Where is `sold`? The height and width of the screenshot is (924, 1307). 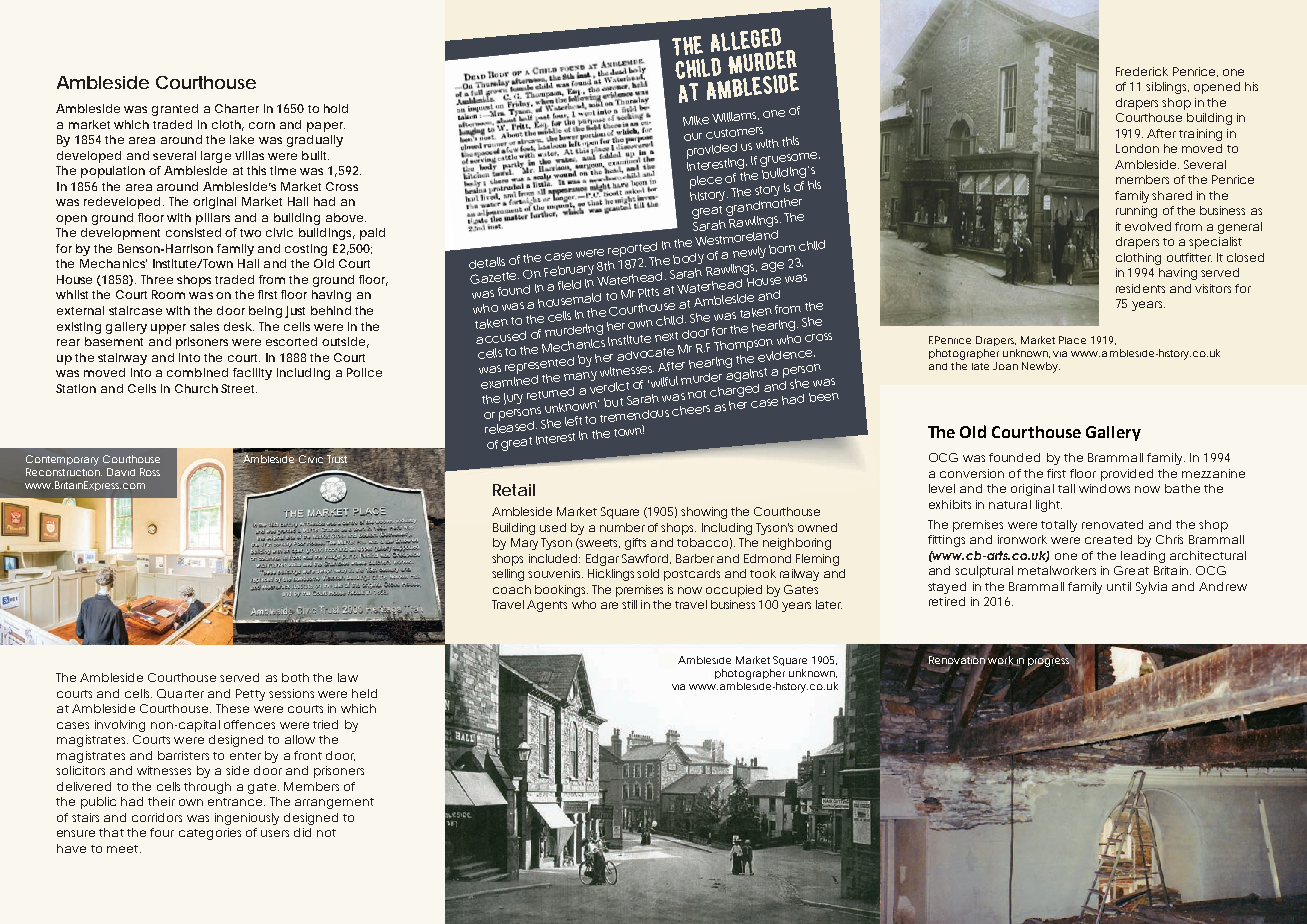
sold is located at coordinates (648, 573).
